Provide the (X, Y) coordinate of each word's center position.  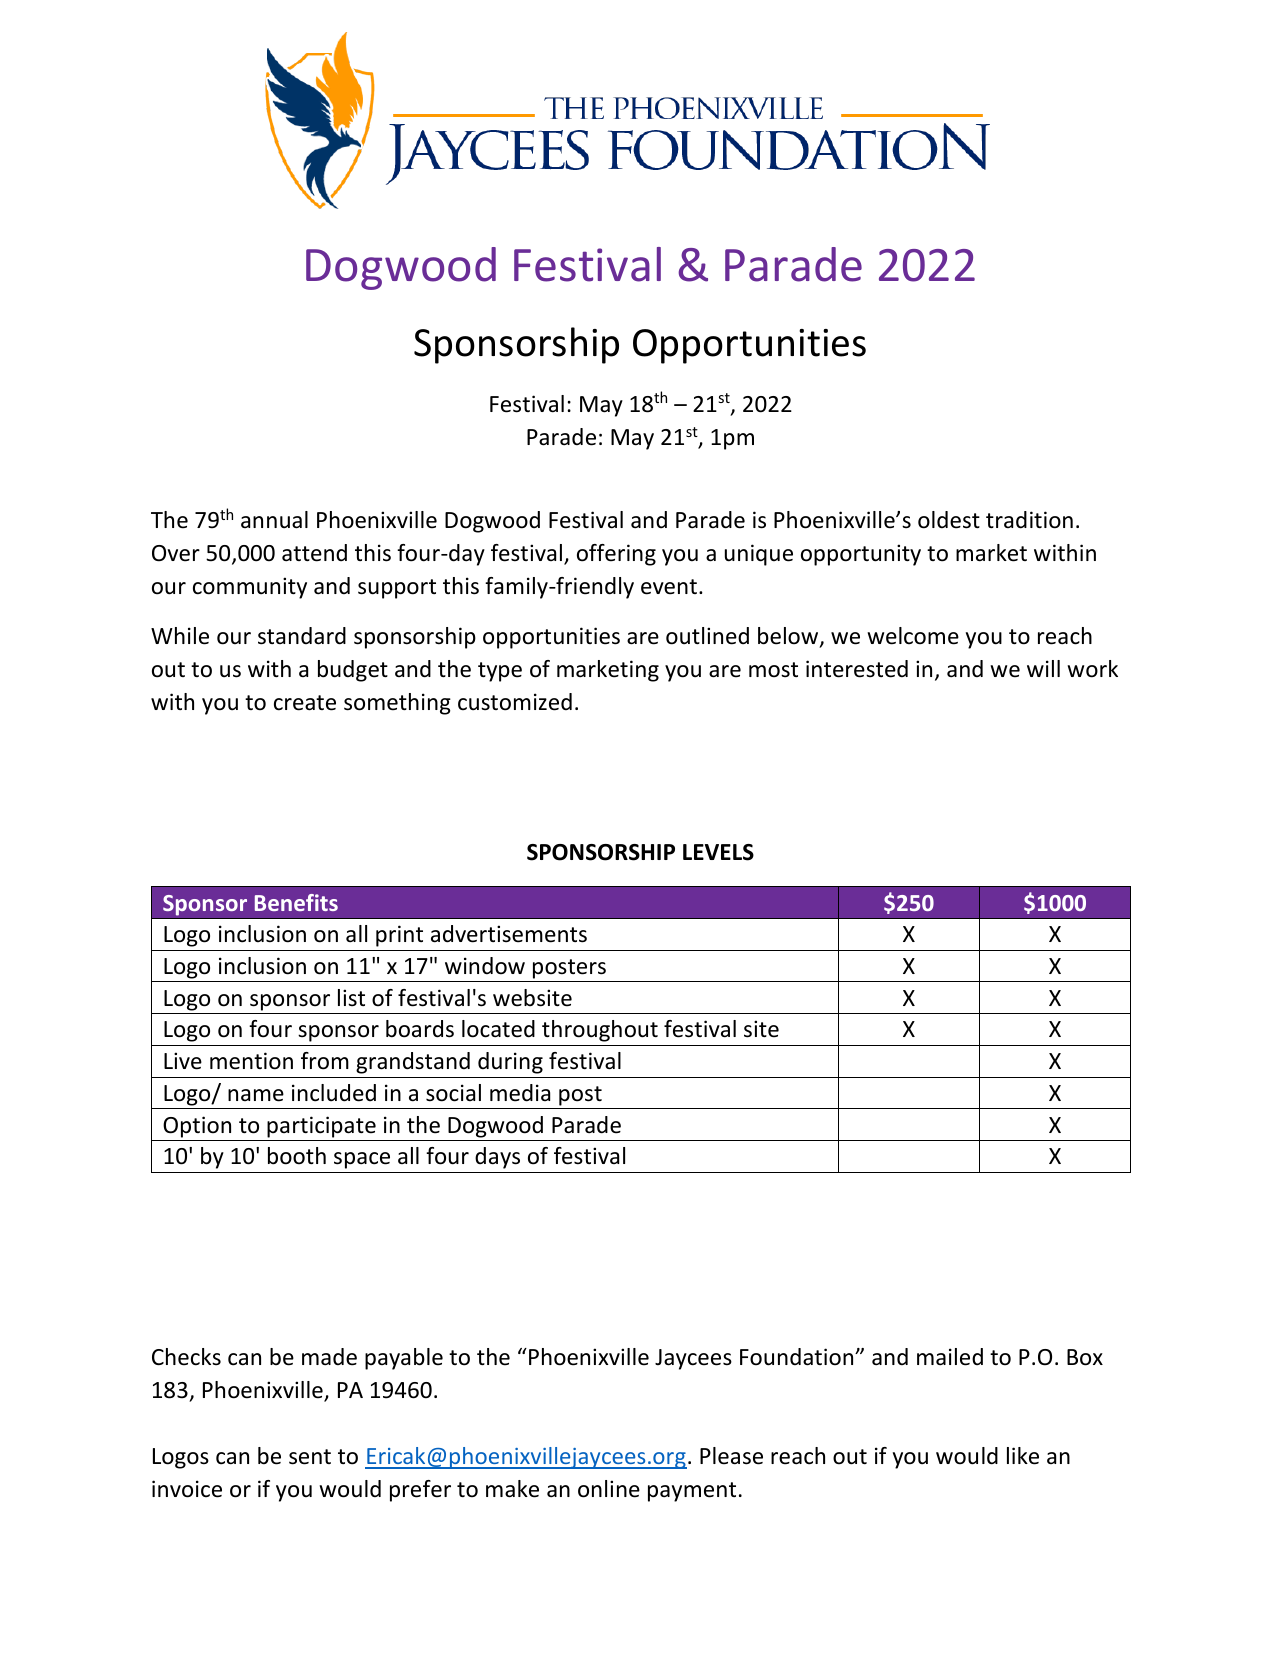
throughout (600, 1031)
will (1043, 668)
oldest (949, 520)
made (329, 1357)
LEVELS (718, 852)
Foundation (798, 1357)
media (520, 1093)
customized (515, 702)
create (305, 703)
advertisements (509, 934)
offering (616, 555)
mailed (950, 1357)
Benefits (296, 902)
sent (310, 1457)
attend (314, 553)
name (256, 1095)
